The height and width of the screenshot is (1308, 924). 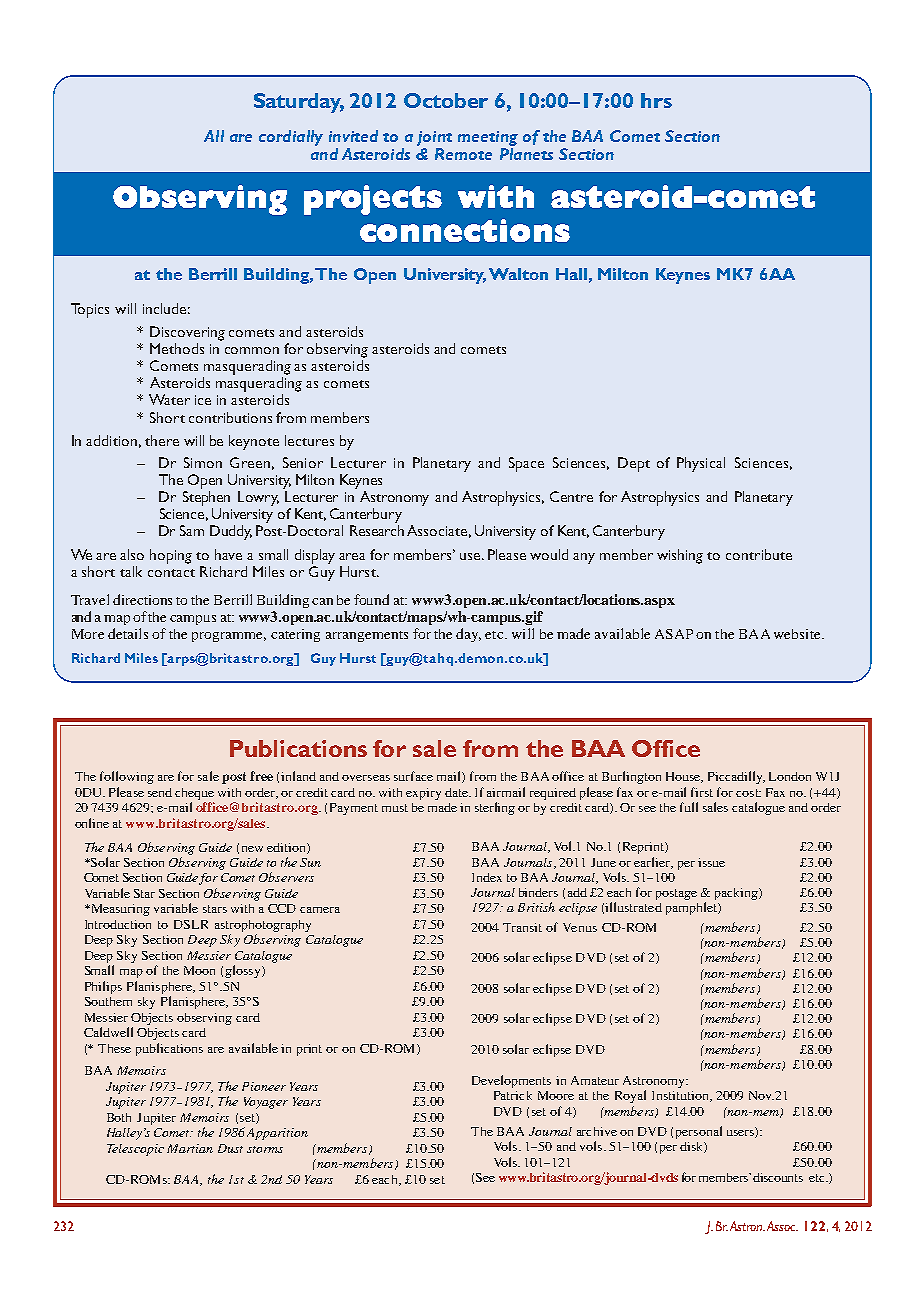 I want to click on Martian, so click(x=190, y=1148).
